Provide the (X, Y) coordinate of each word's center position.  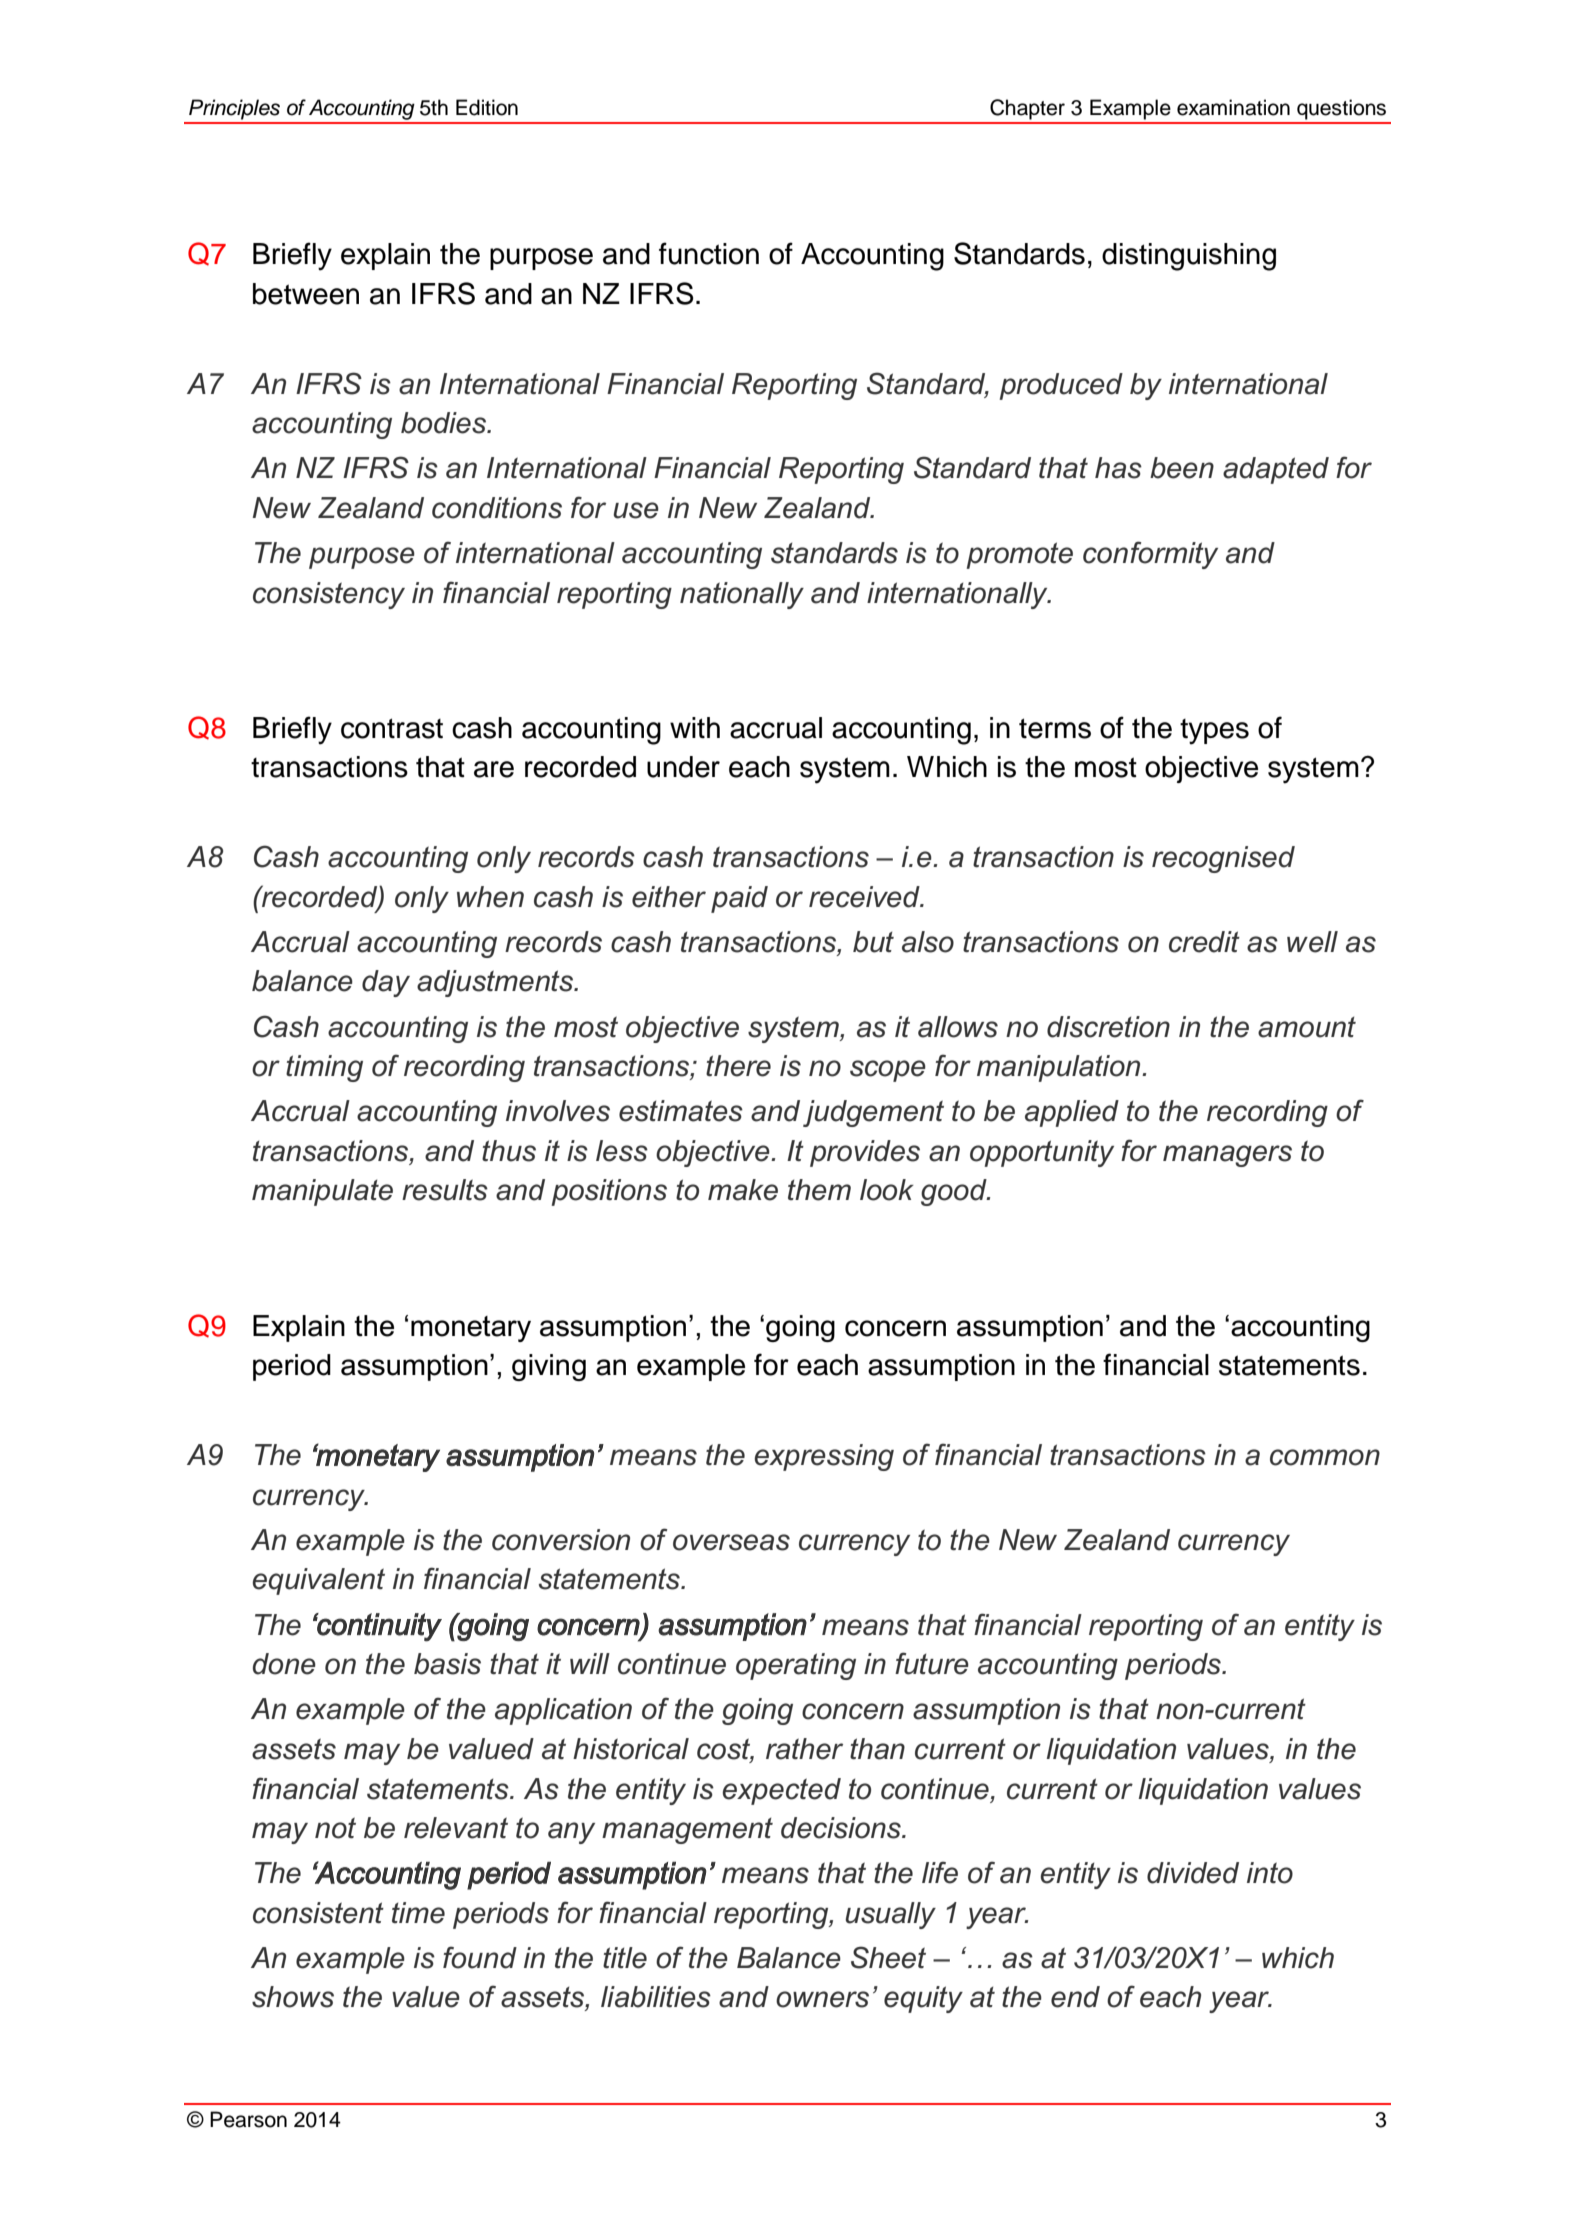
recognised (1223, 859)
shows (293, 1997)
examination (1233, 107)
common (1325, 1457)
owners (822, 1999)
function (709, 253)
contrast (392, 728)
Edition (487, 107)
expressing (824, 1457)
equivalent (319, 1581)
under (683, 767)
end (1075, 1997)
